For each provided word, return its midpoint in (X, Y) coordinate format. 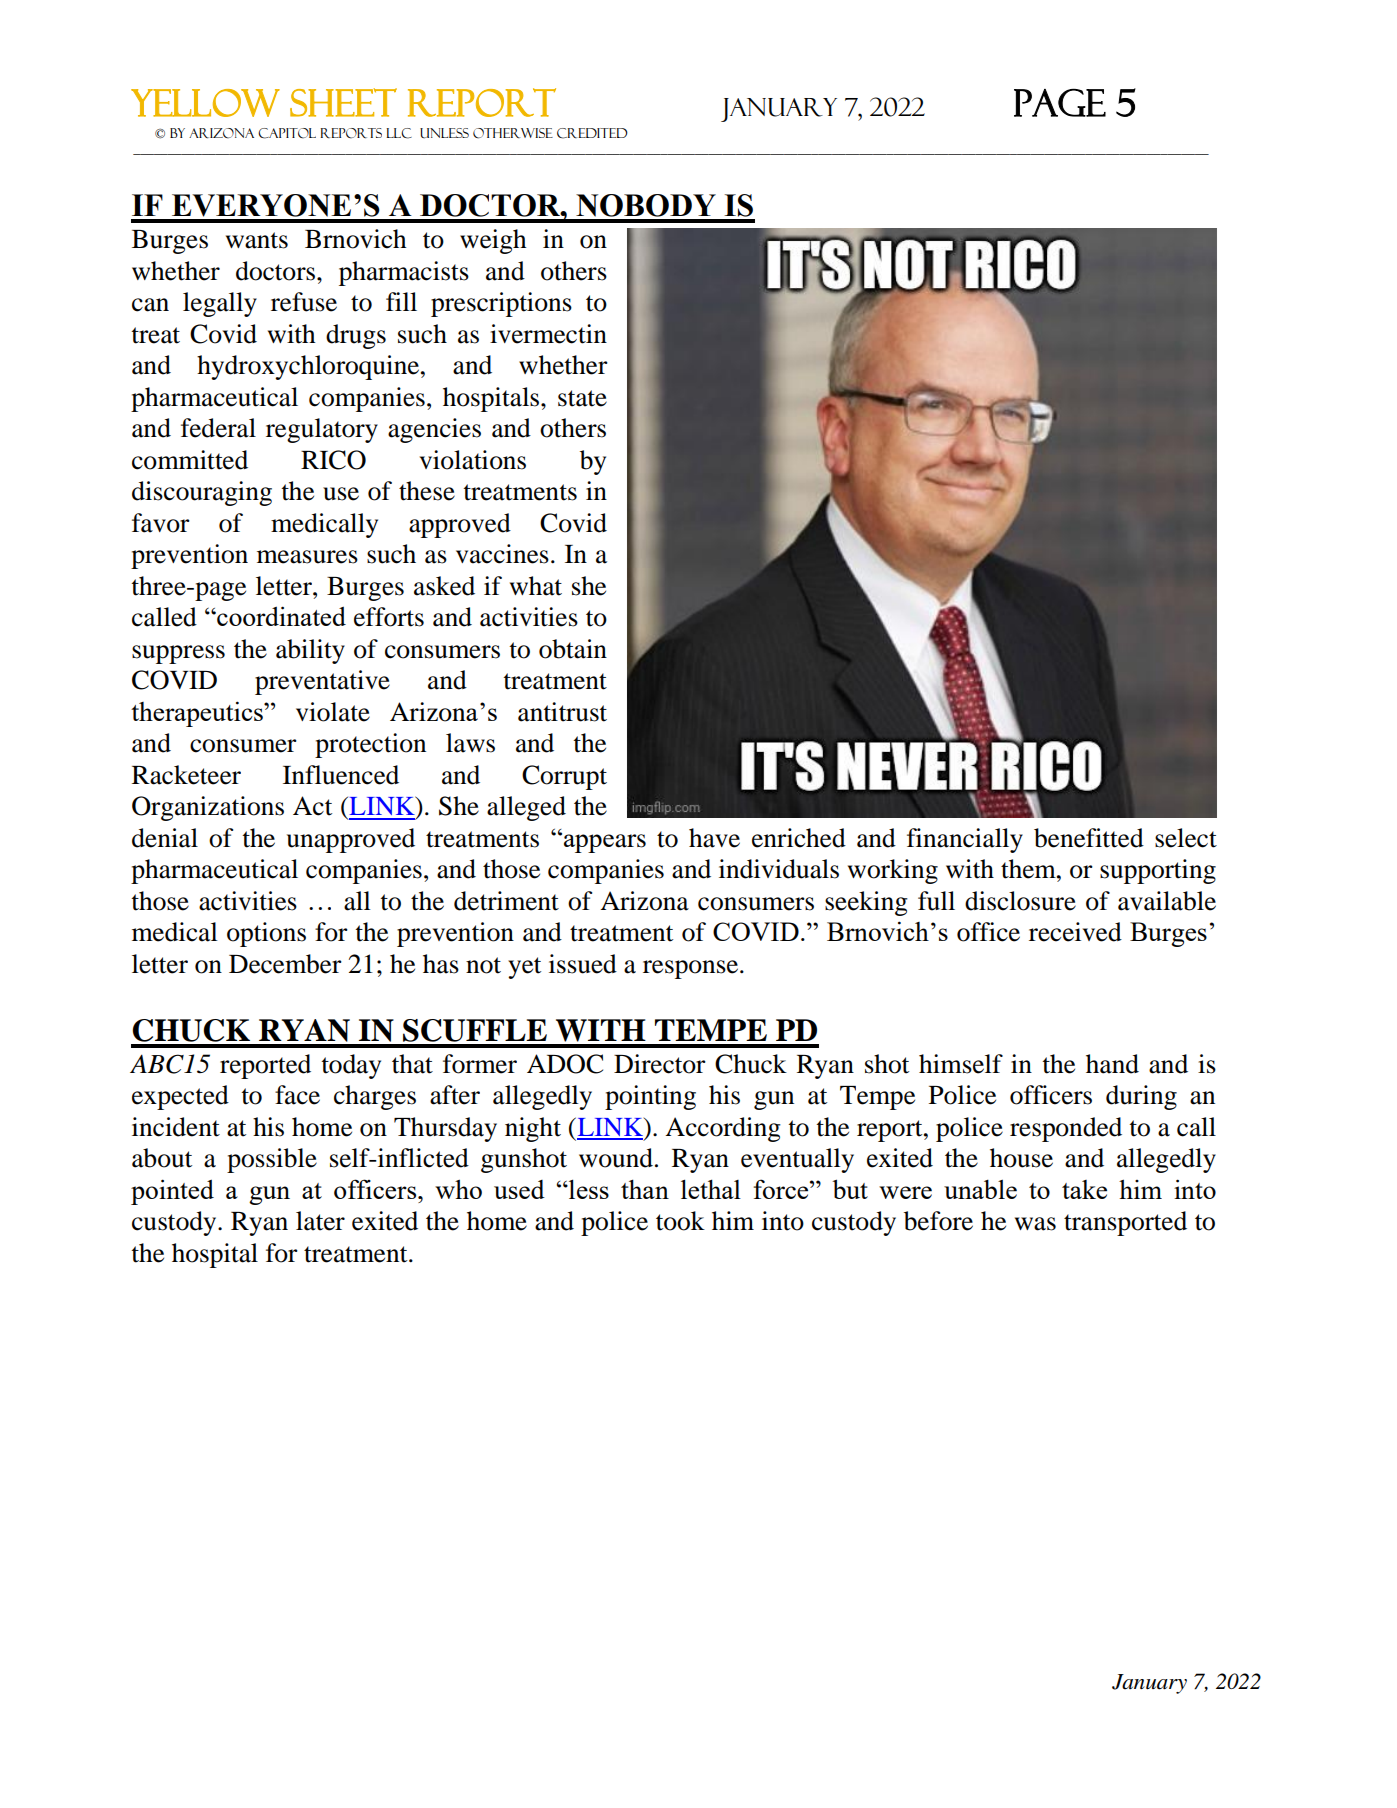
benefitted (1089, 838)
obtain (573, 649)
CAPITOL (287, 133)
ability (310, 651)
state (582, 398)
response (692, 969)
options (266, 934)
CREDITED (592, 133)
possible (272, 1160)
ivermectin (548, 334)
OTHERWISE (513, 133)
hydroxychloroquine (308, 367)
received (1075, 932)
